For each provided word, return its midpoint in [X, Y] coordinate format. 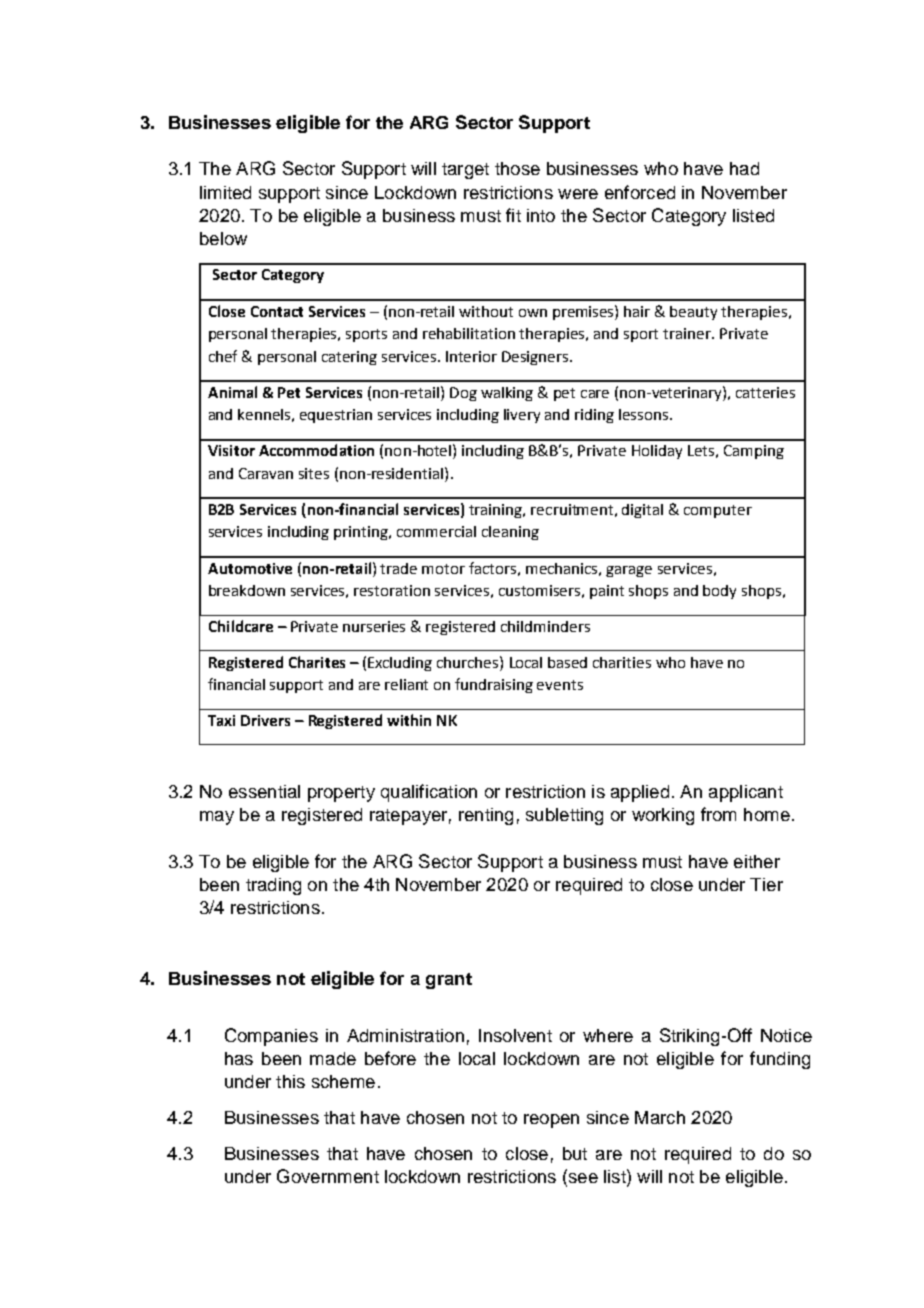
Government [328, 1176]
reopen [551, 1121]
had [744, 168]
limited [225, 192]
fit [513, 215]
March [660, 1117]
